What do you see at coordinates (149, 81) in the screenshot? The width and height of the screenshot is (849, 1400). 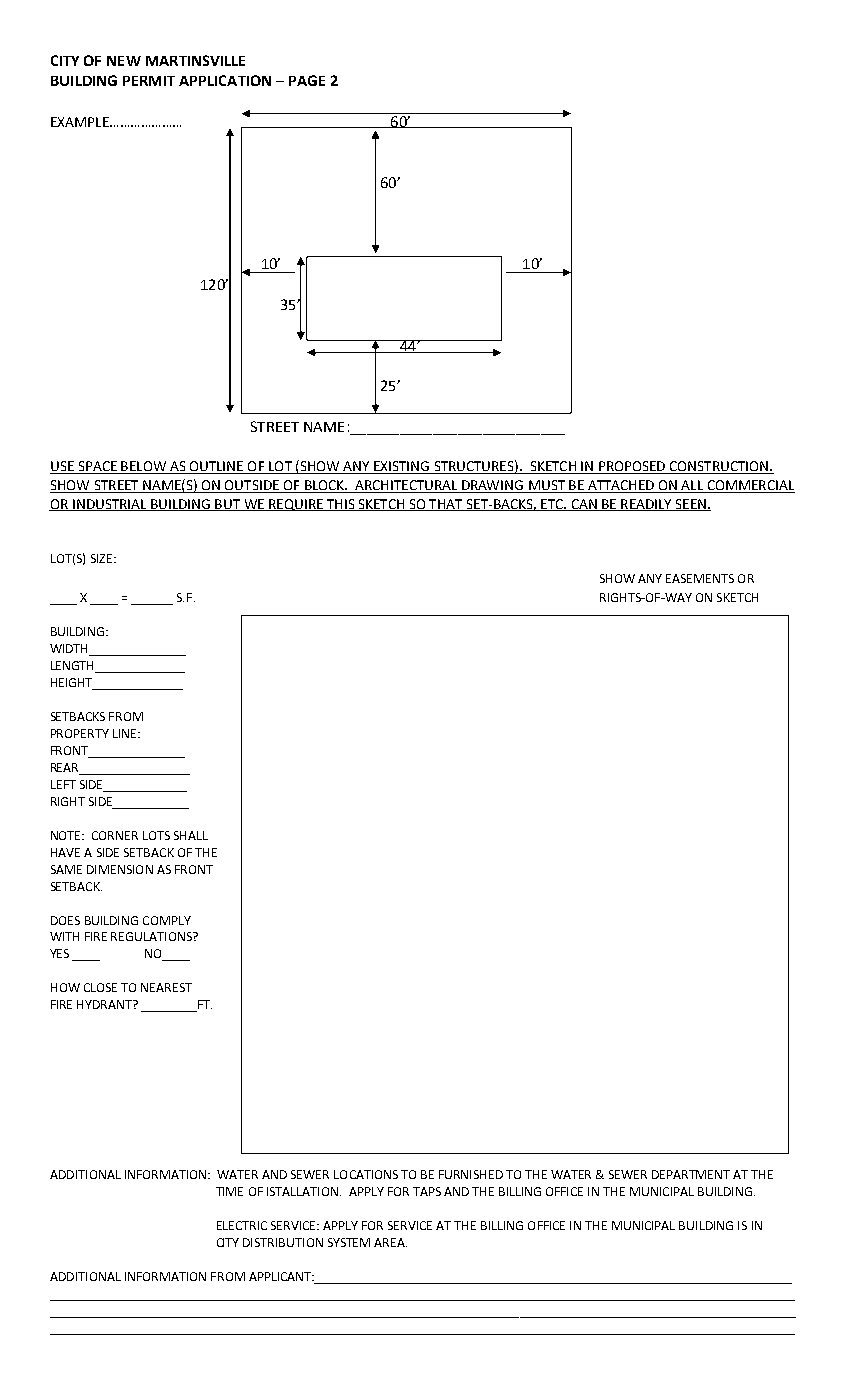 I see `PERMIT` at bounding box center [149, 81].
